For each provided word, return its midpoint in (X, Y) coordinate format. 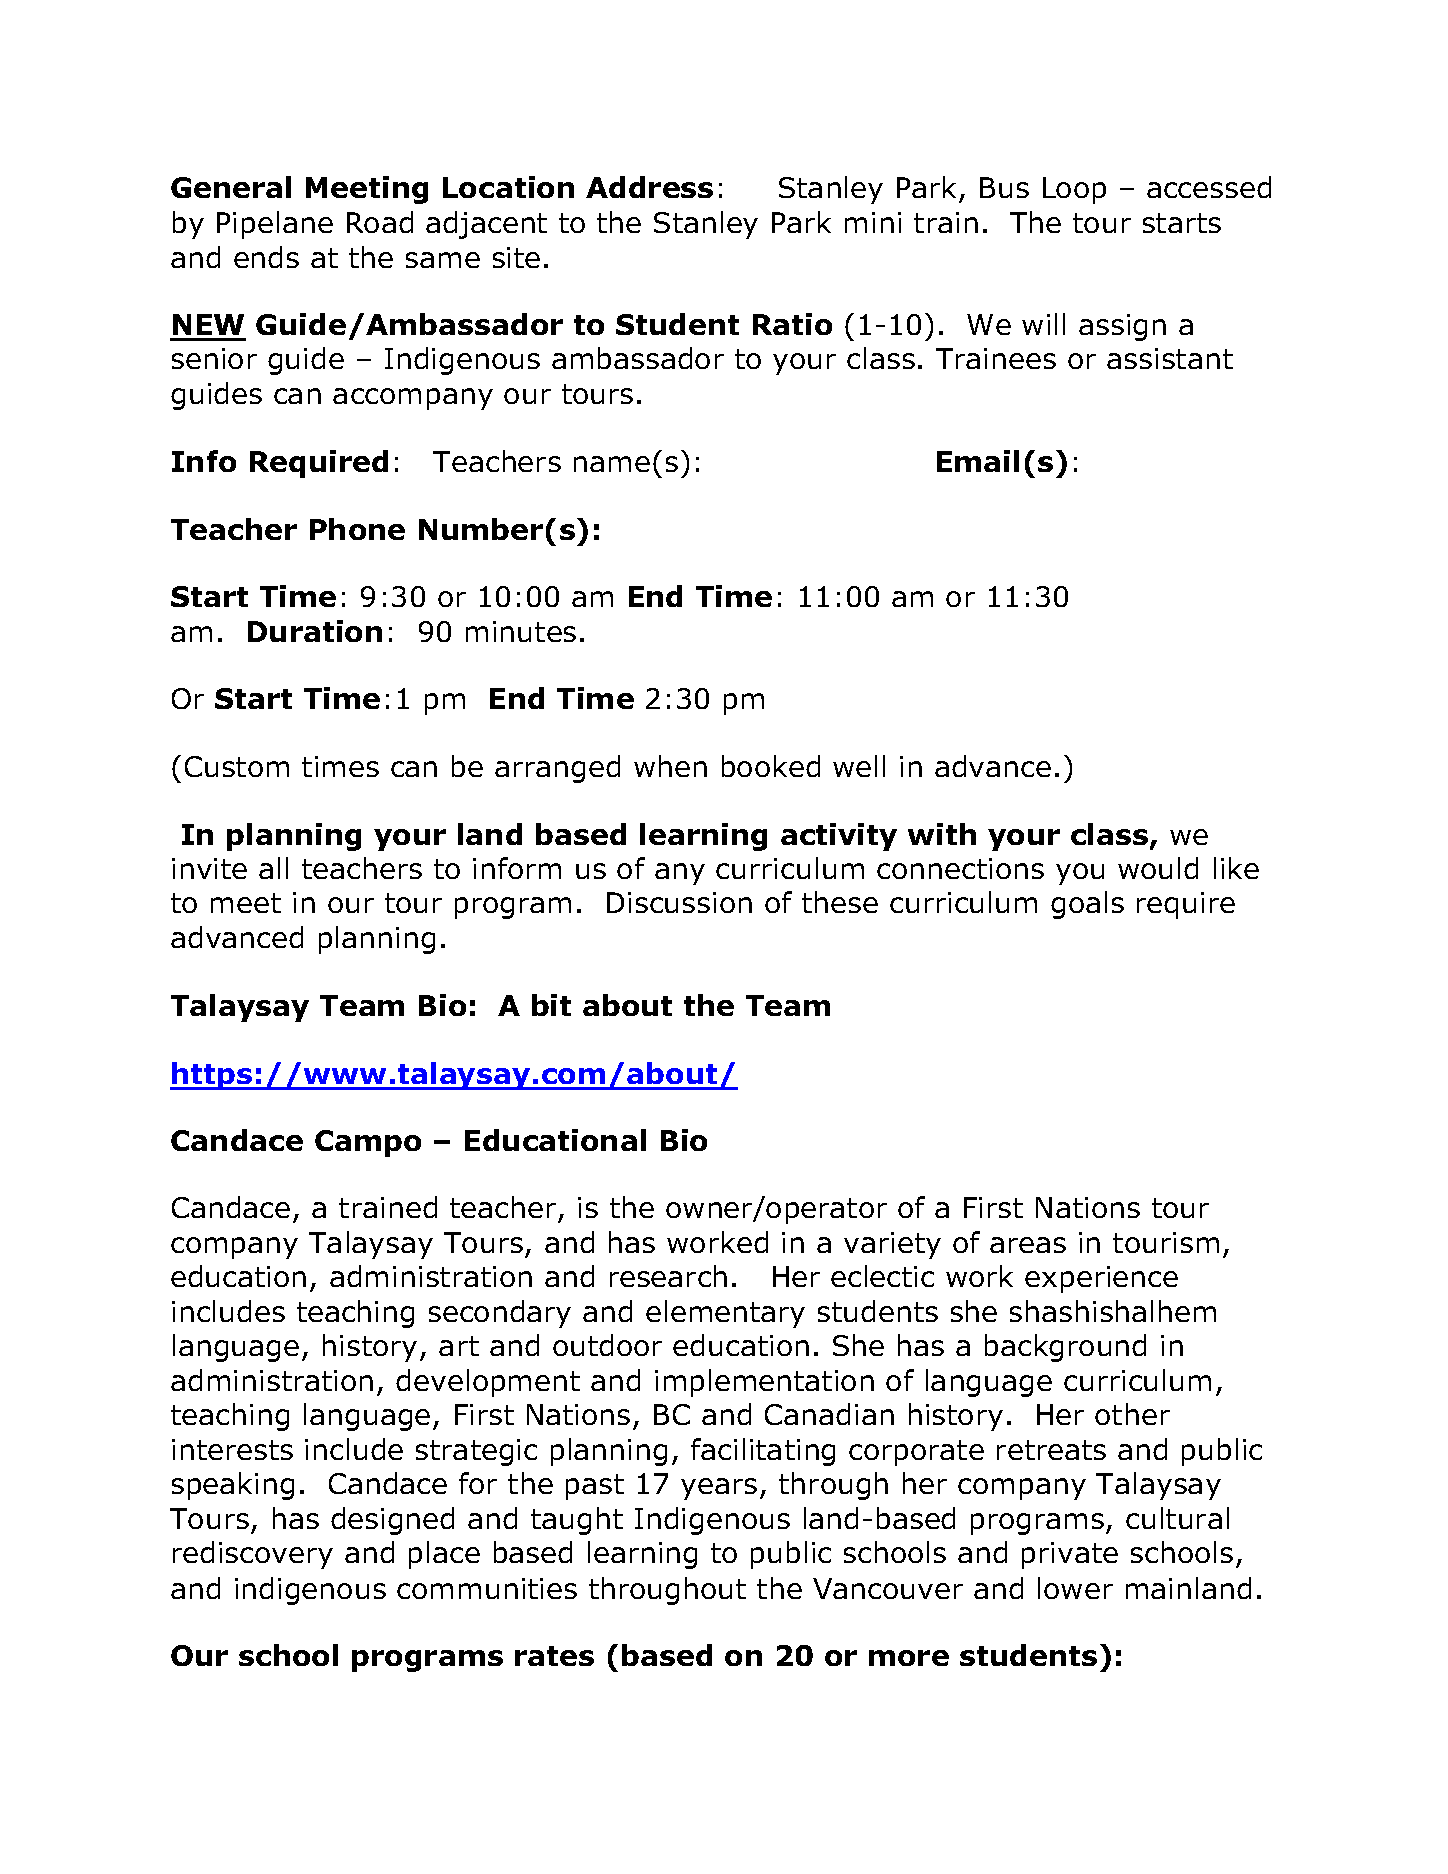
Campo (368, 1143)
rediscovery (253, 1555)
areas (1028, 1245)
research (668, 1276)
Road (380, 222)
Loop (1074, 190)
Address (649, 187)
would (1158, 868)
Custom (237, 766)
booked (771, 766)
